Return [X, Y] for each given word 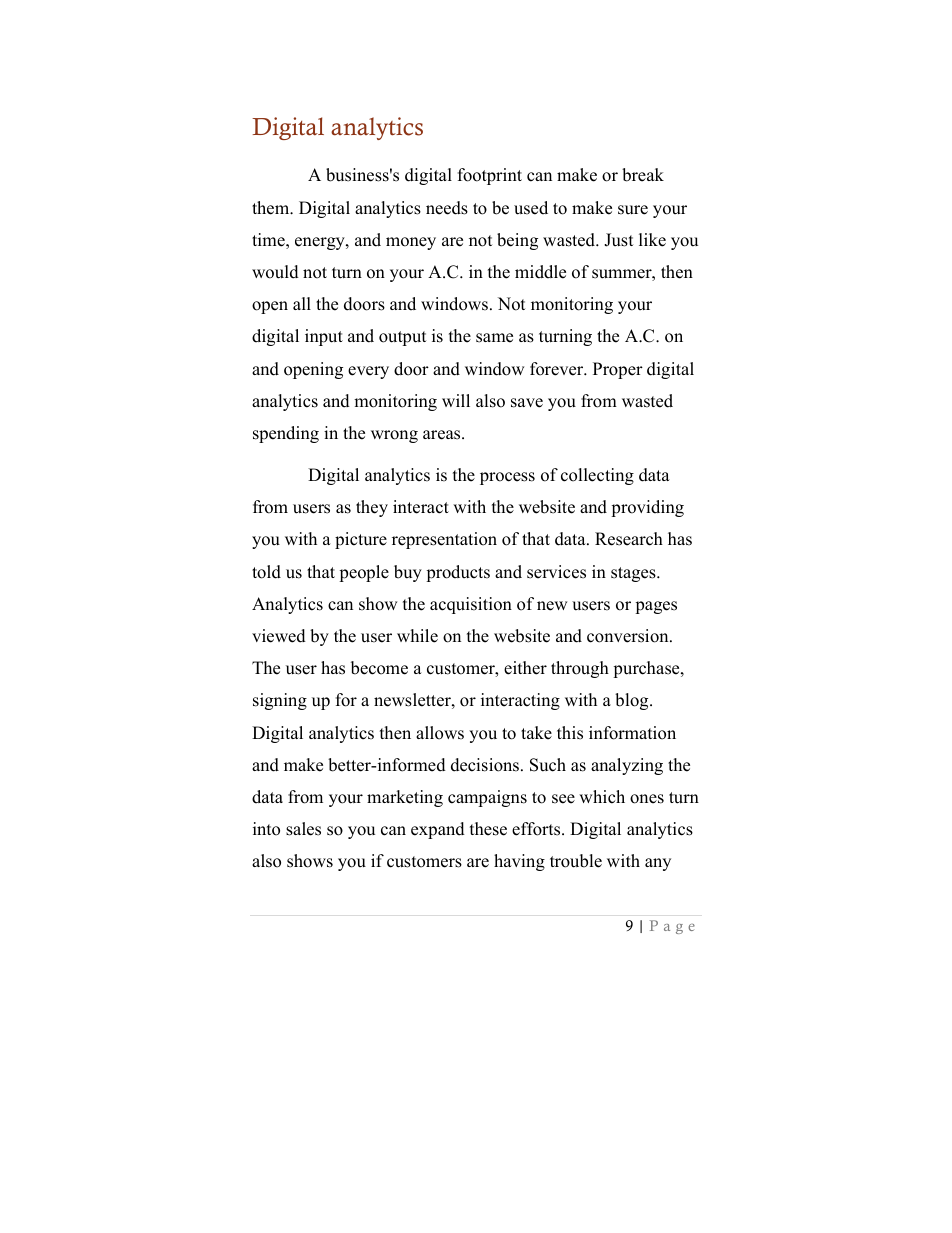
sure [633, 210]
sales [303, 829]
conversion [629, 636]
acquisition [471, 605]
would [275, 272]
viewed [279, 636]
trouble [576, 861]
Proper [618, 370]
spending [286, 434]
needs [447, 208]
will [456, 400]
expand [438, 830]
